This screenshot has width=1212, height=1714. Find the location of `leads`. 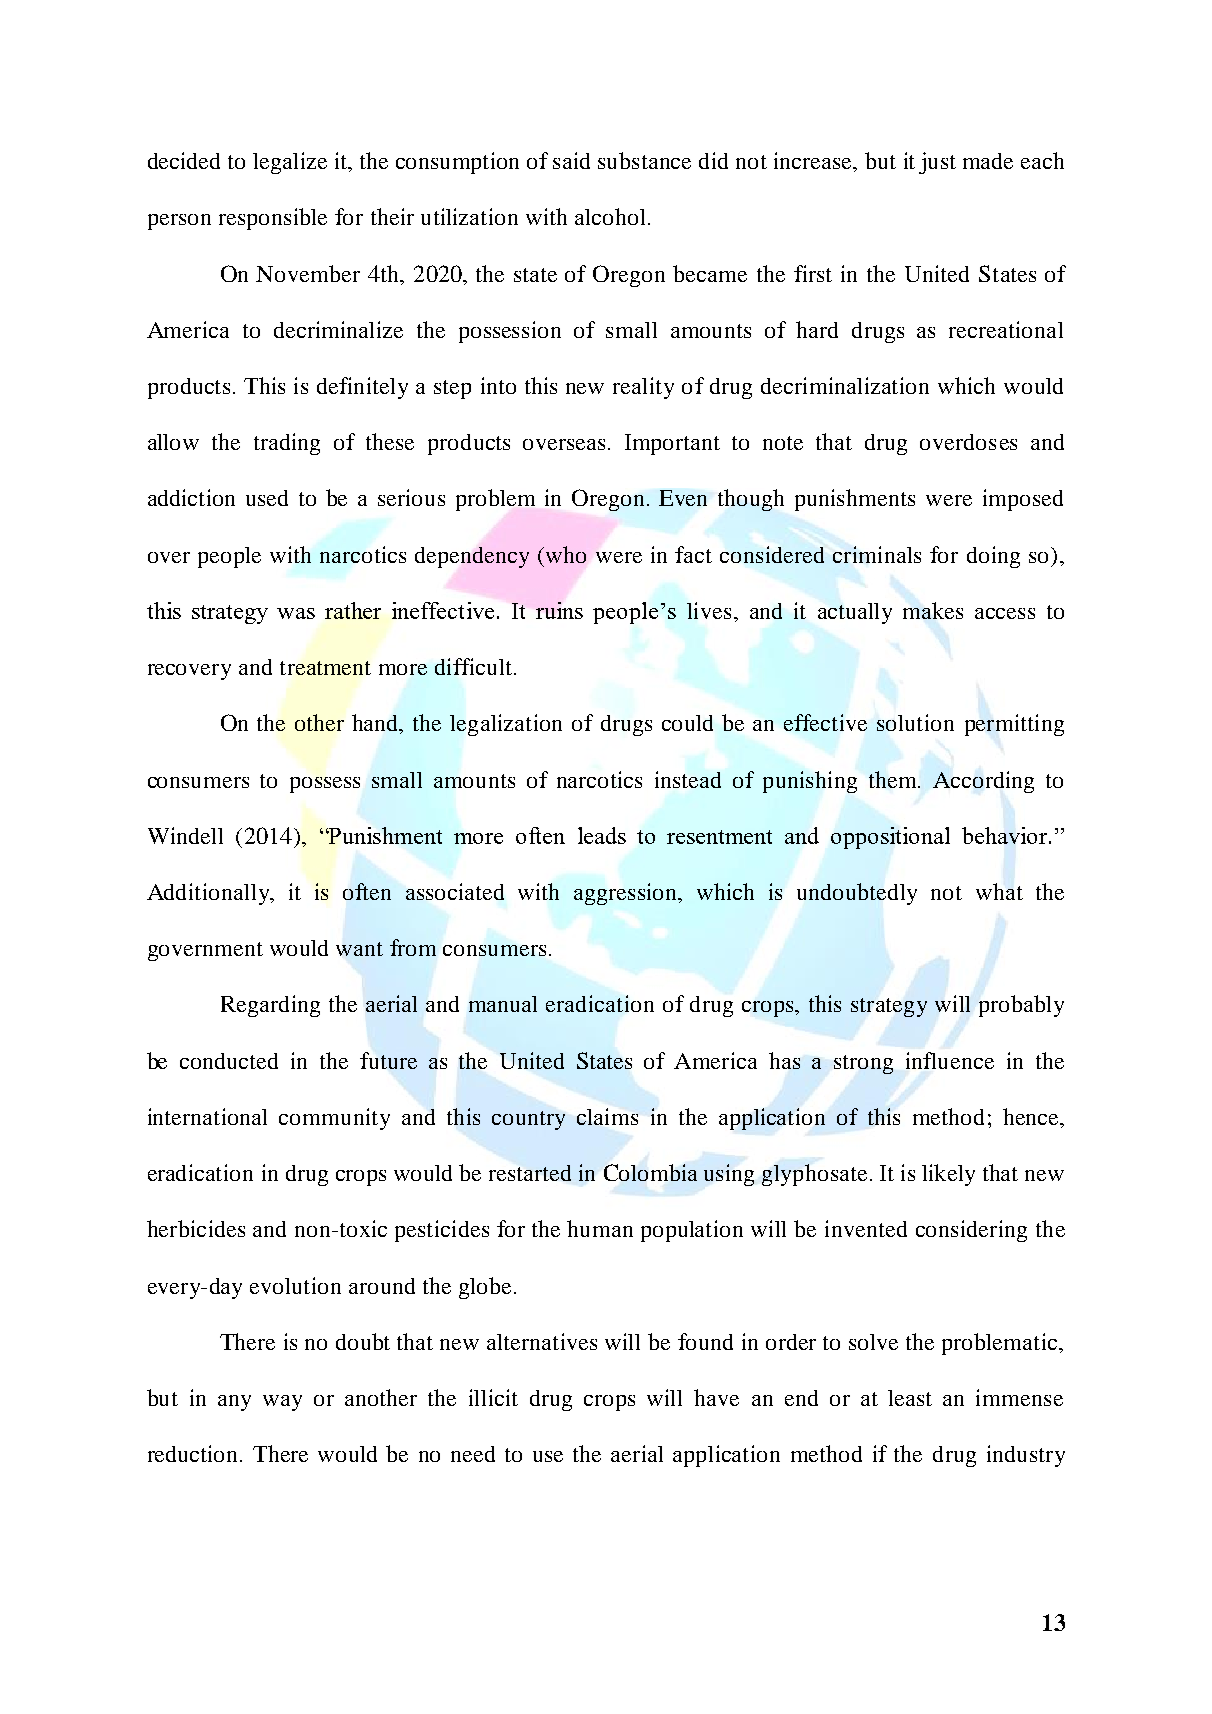

leads is located at coordinates (602, 835).
